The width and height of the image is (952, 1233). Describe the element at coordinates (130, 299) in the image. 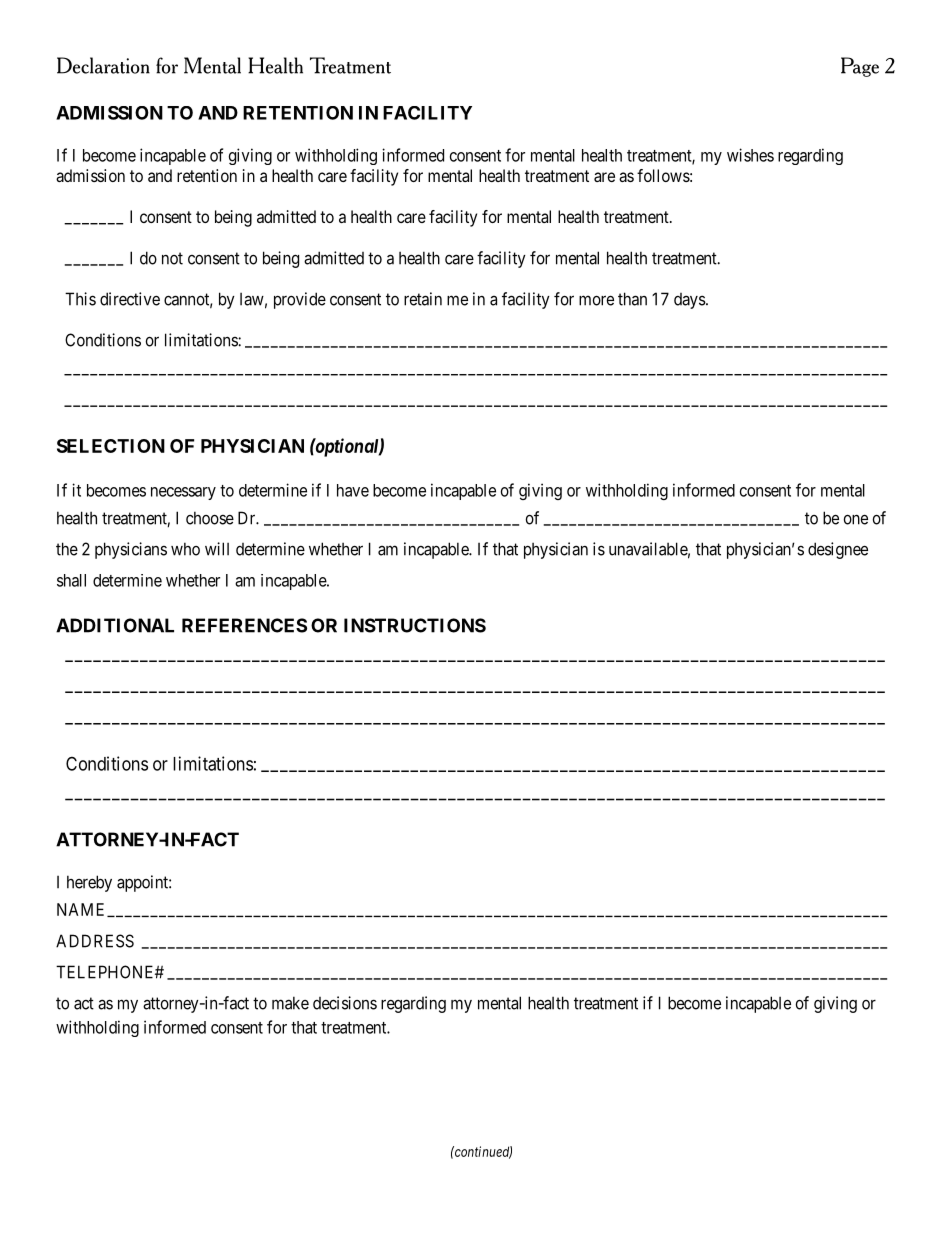

I see `directive` at that location.
